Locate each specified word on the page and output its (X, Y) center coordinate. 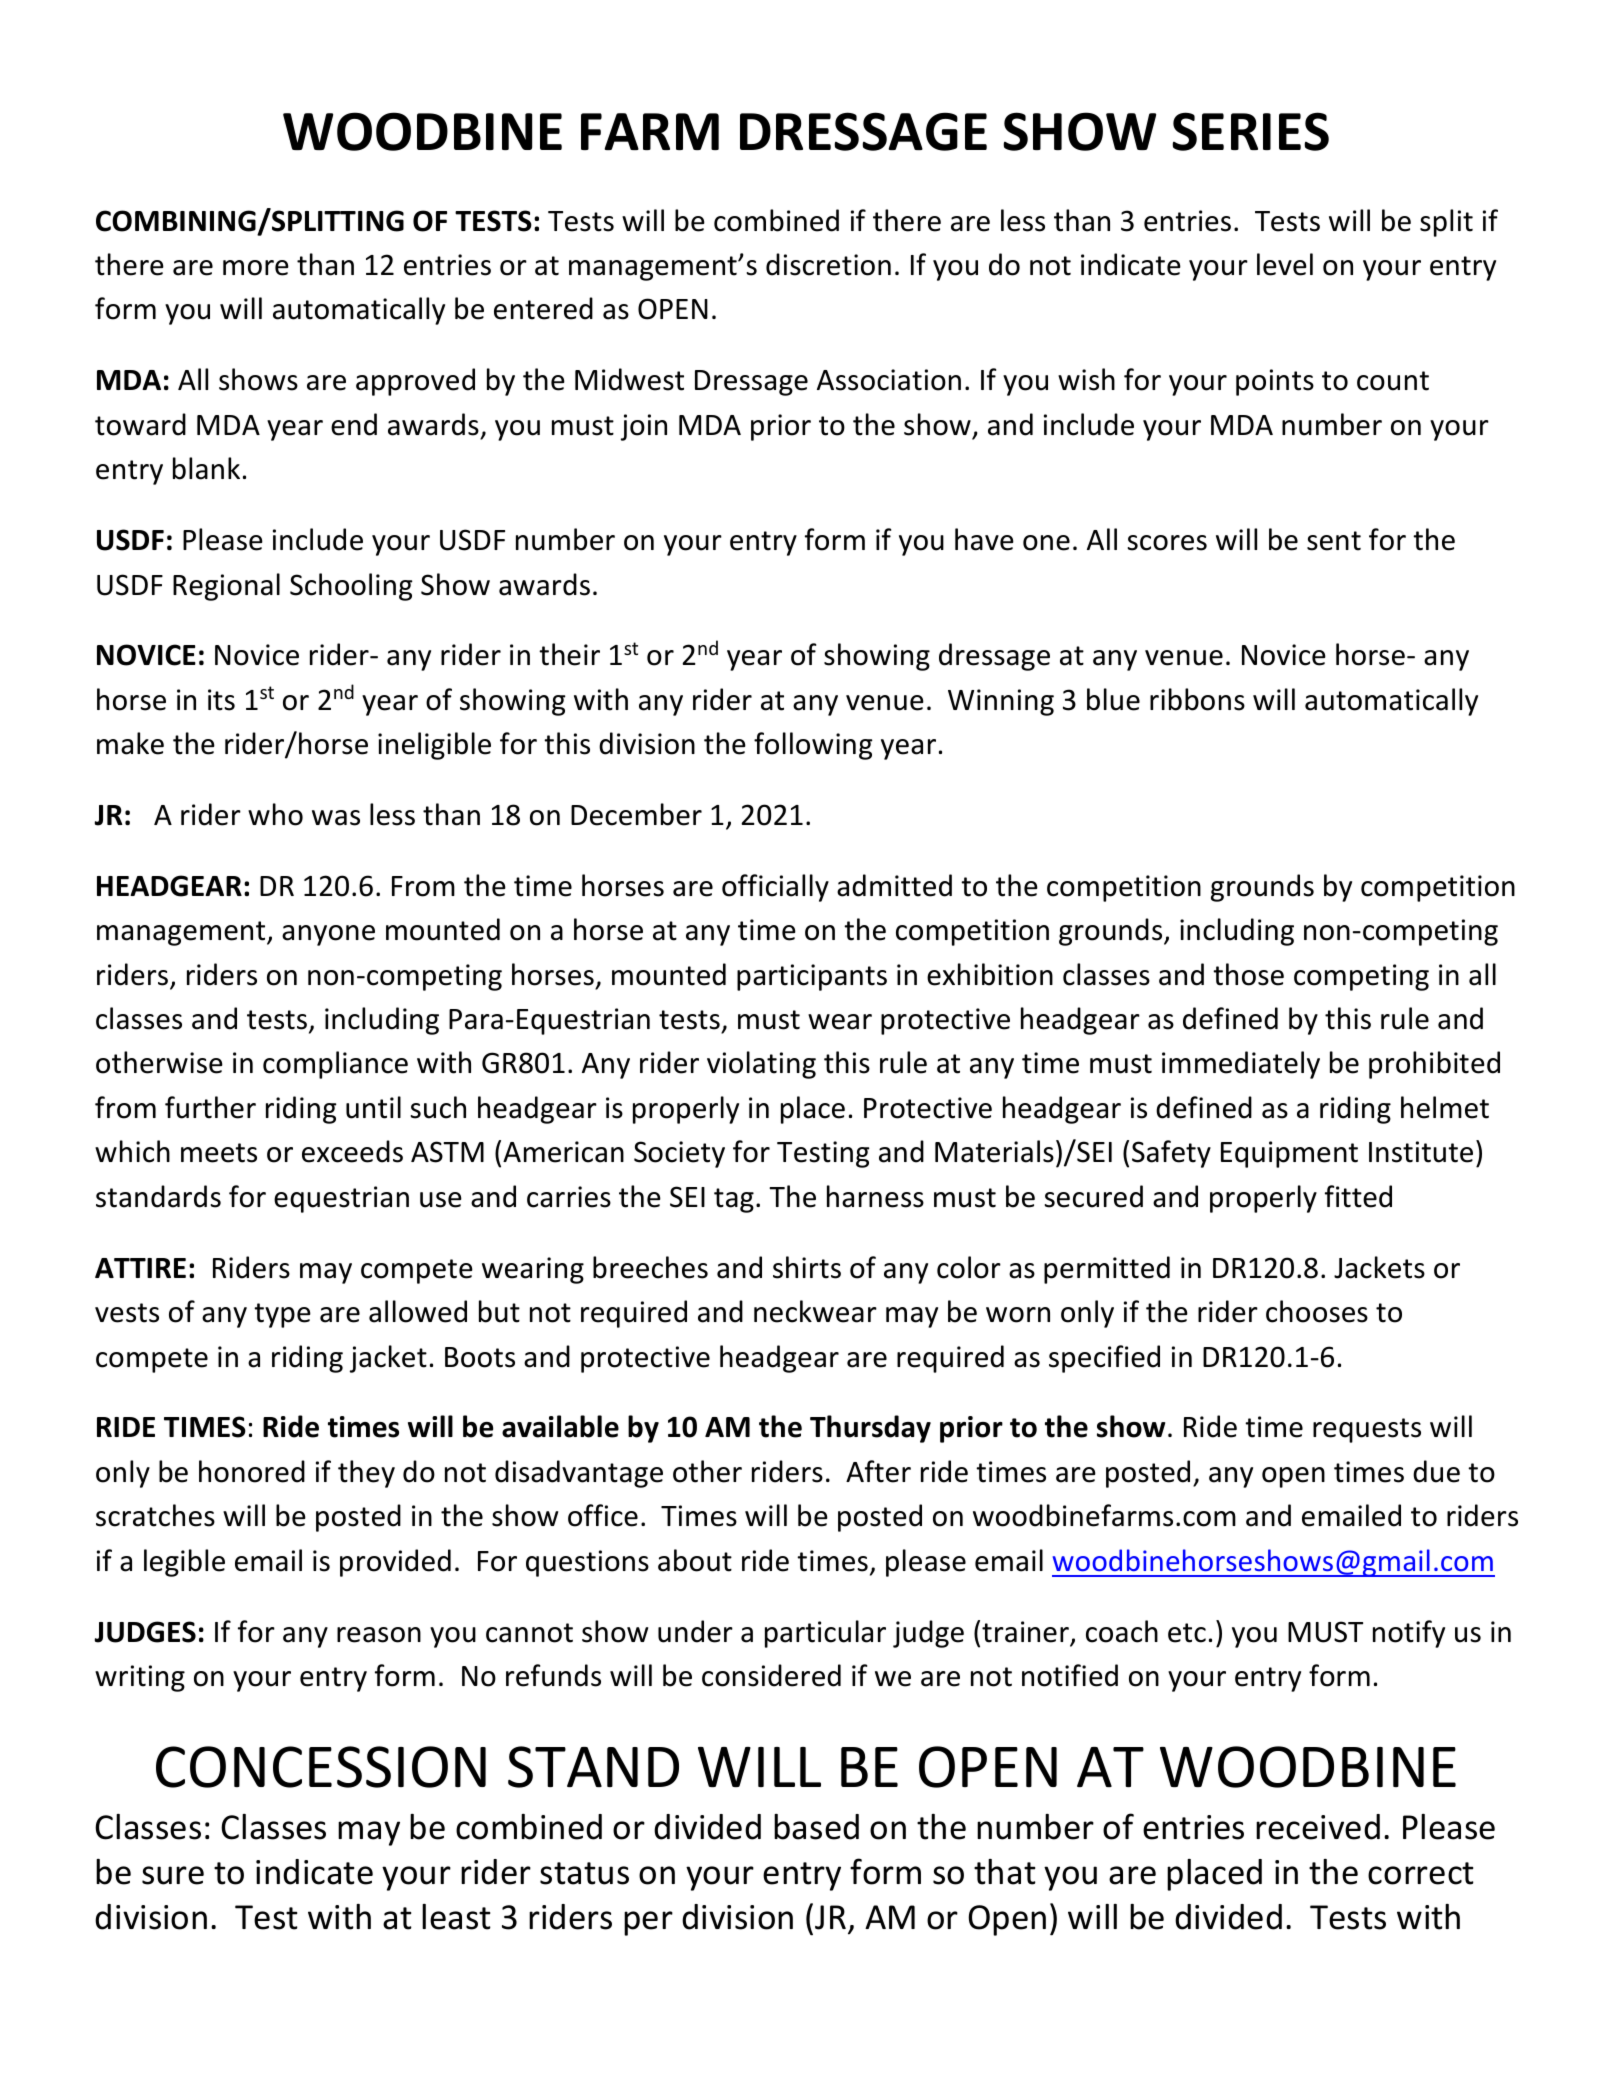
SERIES (1250, 131)
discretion (828, 264)
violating (761, 1065)
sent (1334, 541)
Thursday (870, 1429)
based (816, 1827)
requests (1367, 1430)
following (813, 746)
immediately (1241, 1065)
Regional (226, 587)
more (256, 268)
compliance (335, 1065)
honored (252, 1471)
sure (173, 1875)
